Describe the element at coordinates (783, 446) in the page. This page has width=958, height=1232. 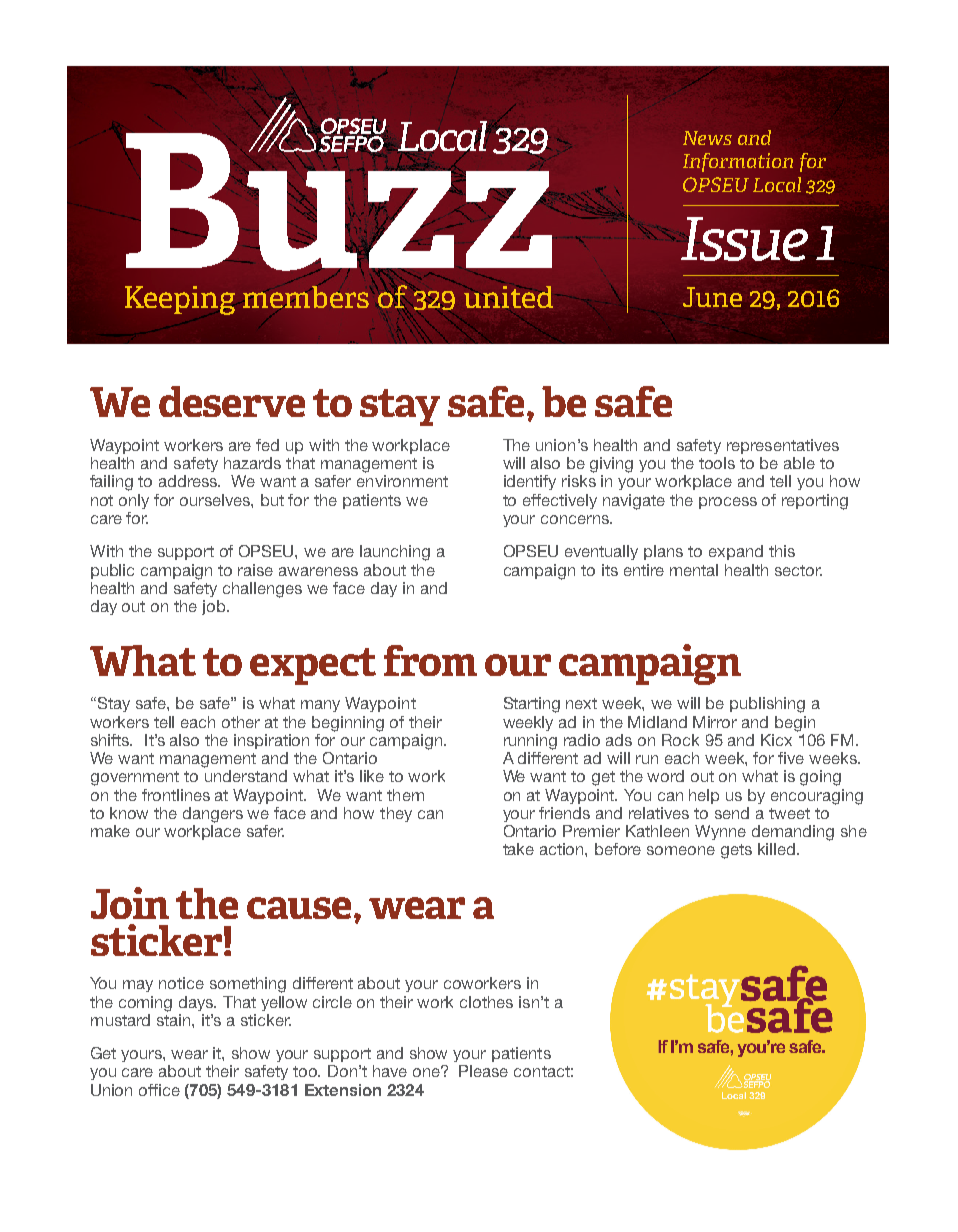
I see `representatives` at that location.
